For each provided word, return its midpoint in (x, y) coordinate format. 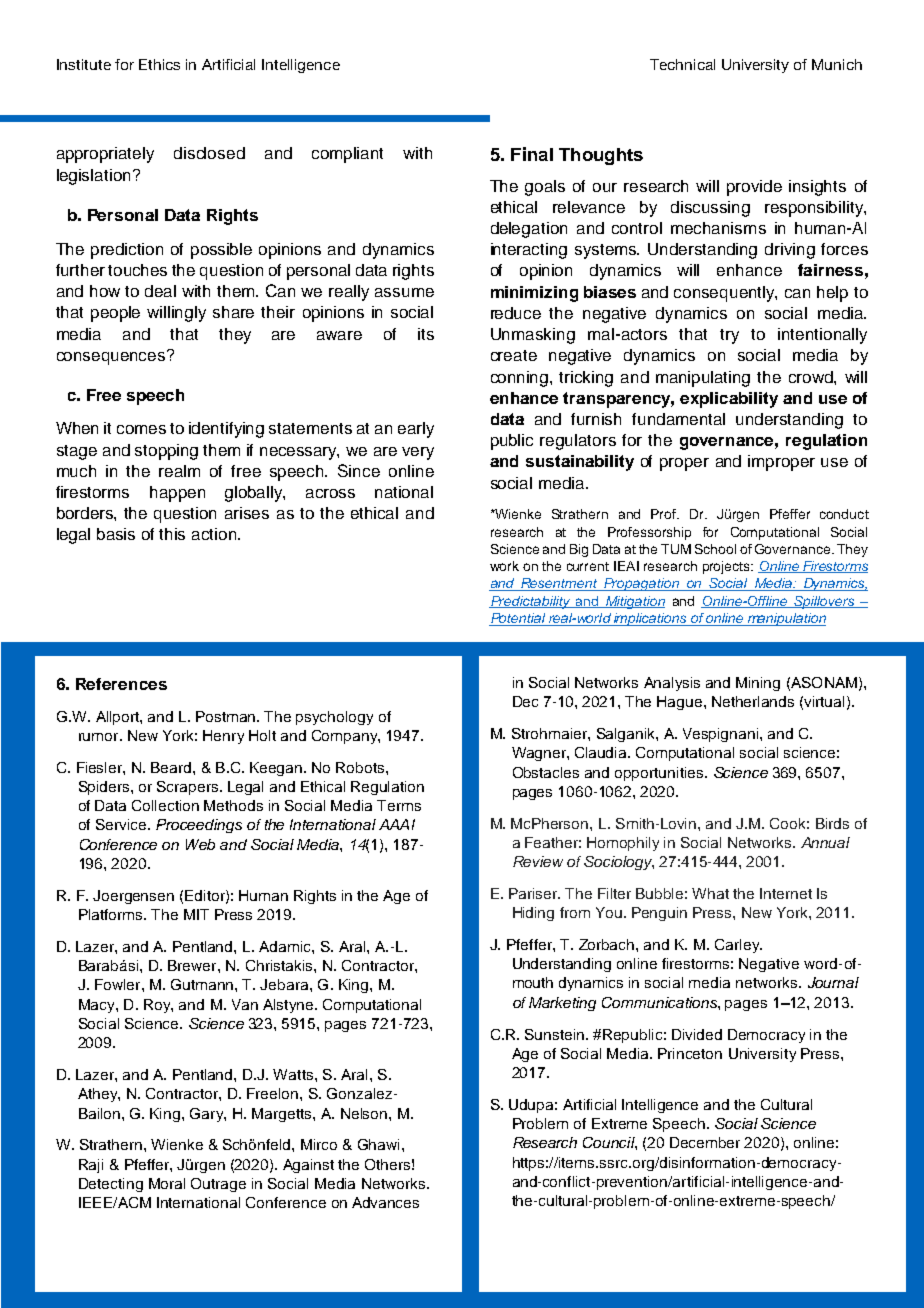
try (729, 336)
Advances (385, 1202)
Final (532, 154)
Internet (786, 893)
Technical (682, 64)
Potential (518, 619)
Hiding (533, 914)
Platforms (112, 914)
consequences (112, 357)
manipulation (785, 619)
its (426, 334)
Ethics (159, 64)
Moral (167, 1183)
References (121, 684)
